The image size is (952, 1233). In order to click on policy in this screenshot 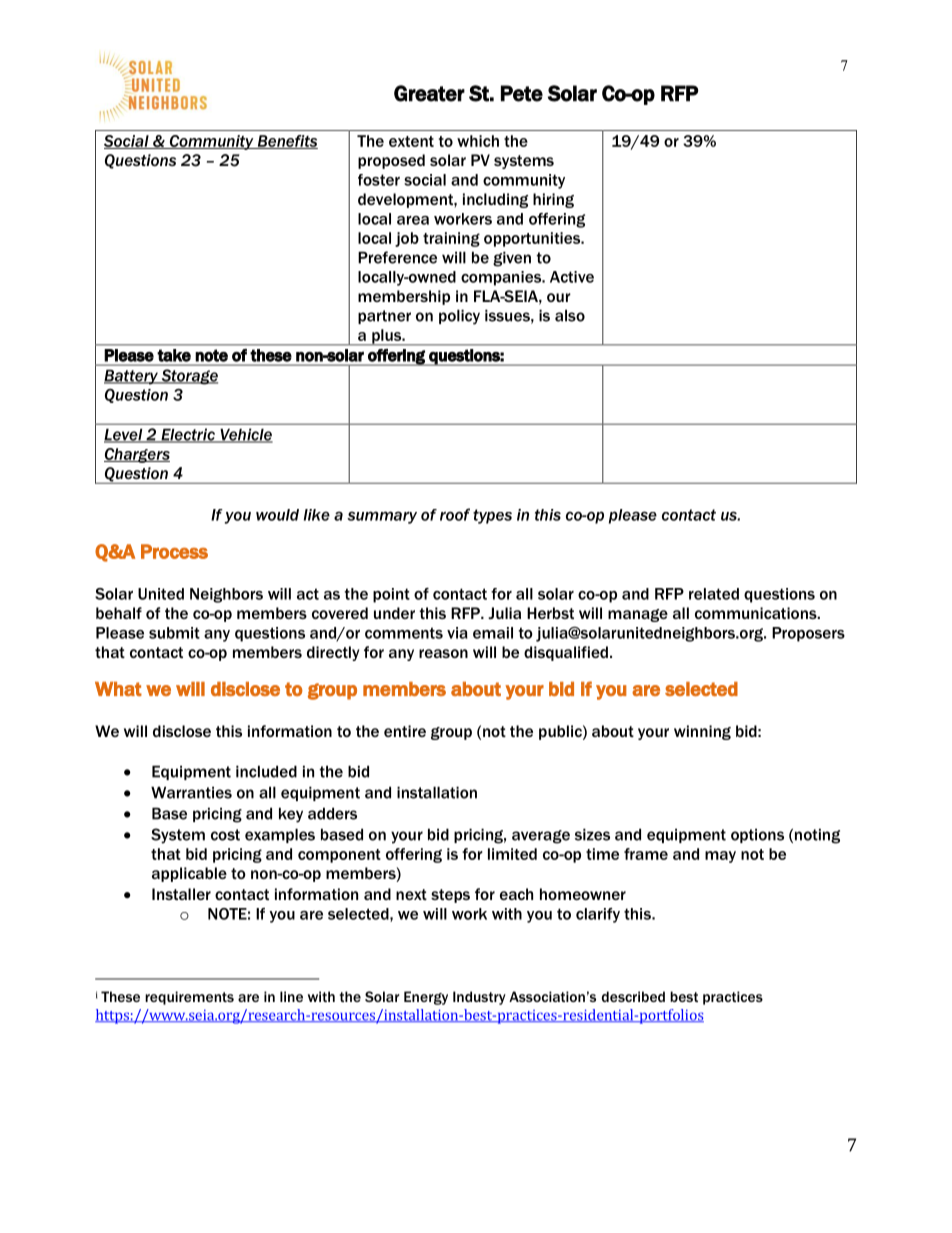, I will do `click(459, 317)`.
